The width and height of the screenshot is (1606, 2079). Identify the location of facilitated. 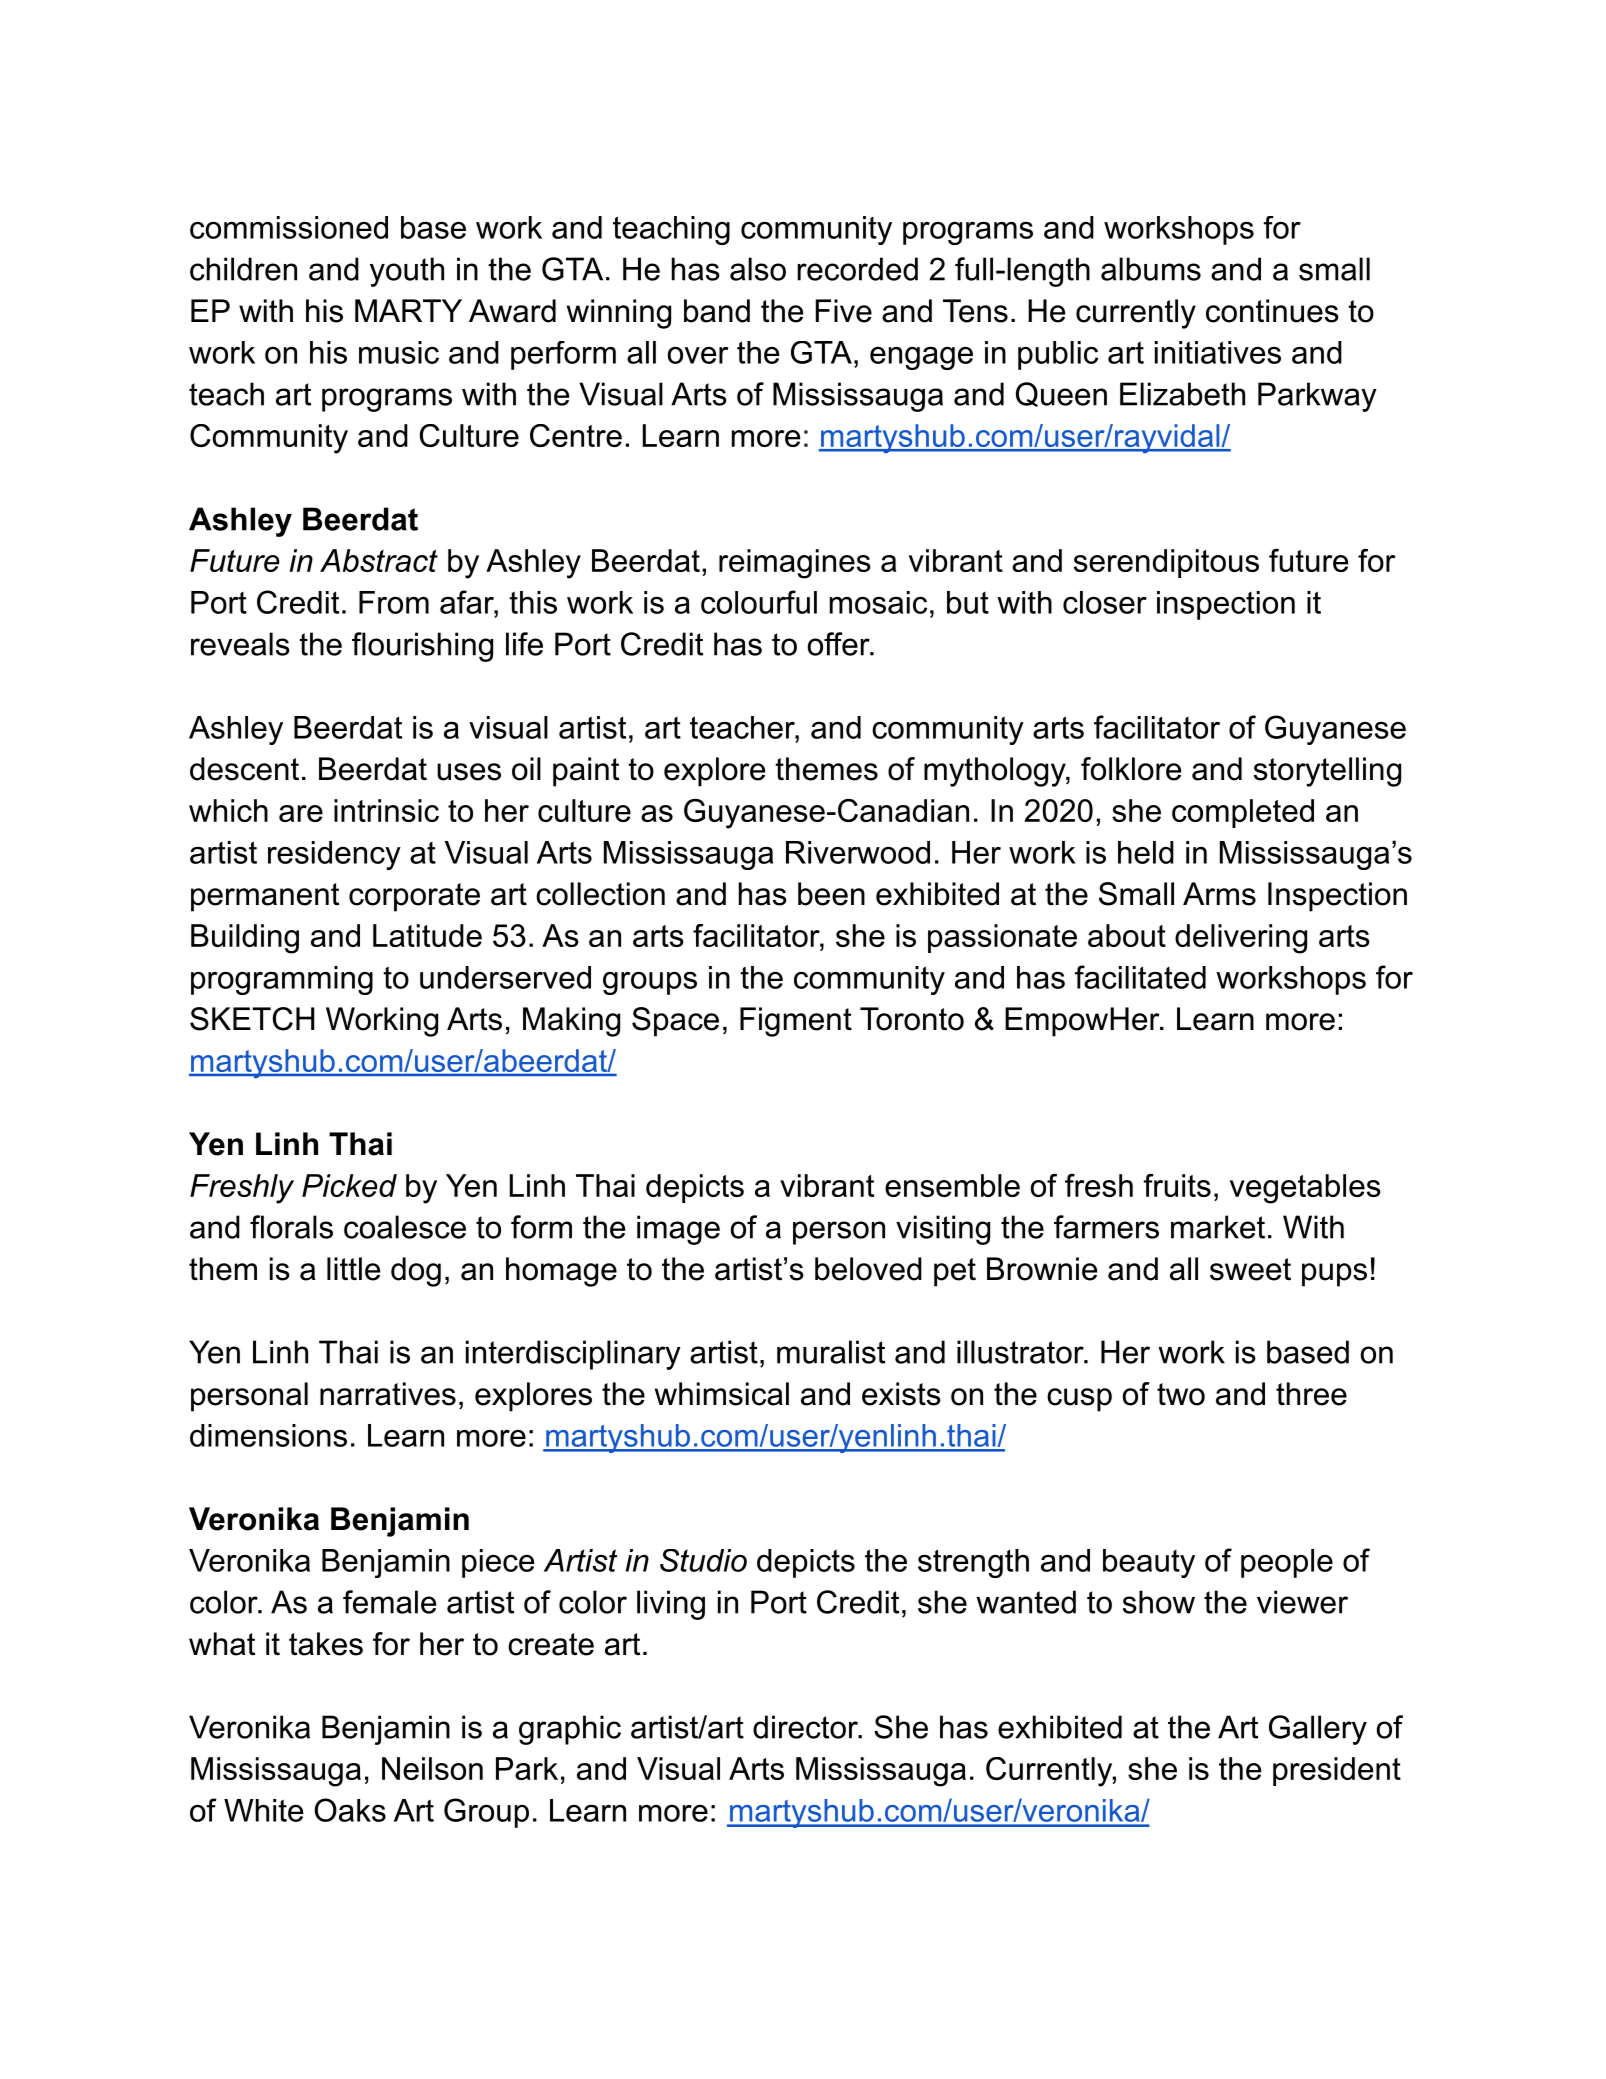
(1140, 977).
